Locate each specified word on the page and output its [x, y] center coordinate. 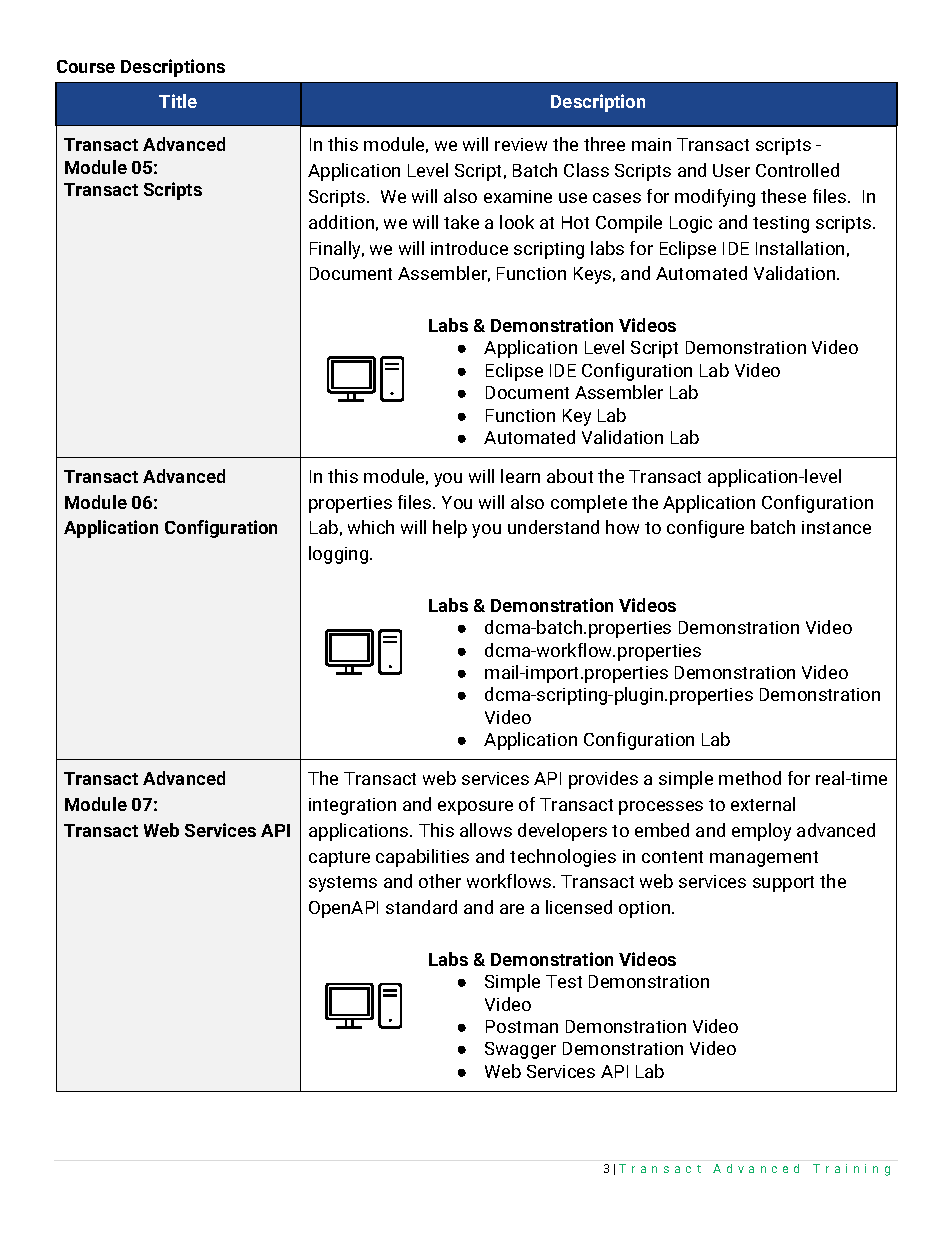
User [731, 170]
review [521, 144]
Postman [522, 1026]
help [450, 529]
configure [705, 529]
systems [343, 884]
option [646, 909]
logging [340, 555]
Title [178, 101]
